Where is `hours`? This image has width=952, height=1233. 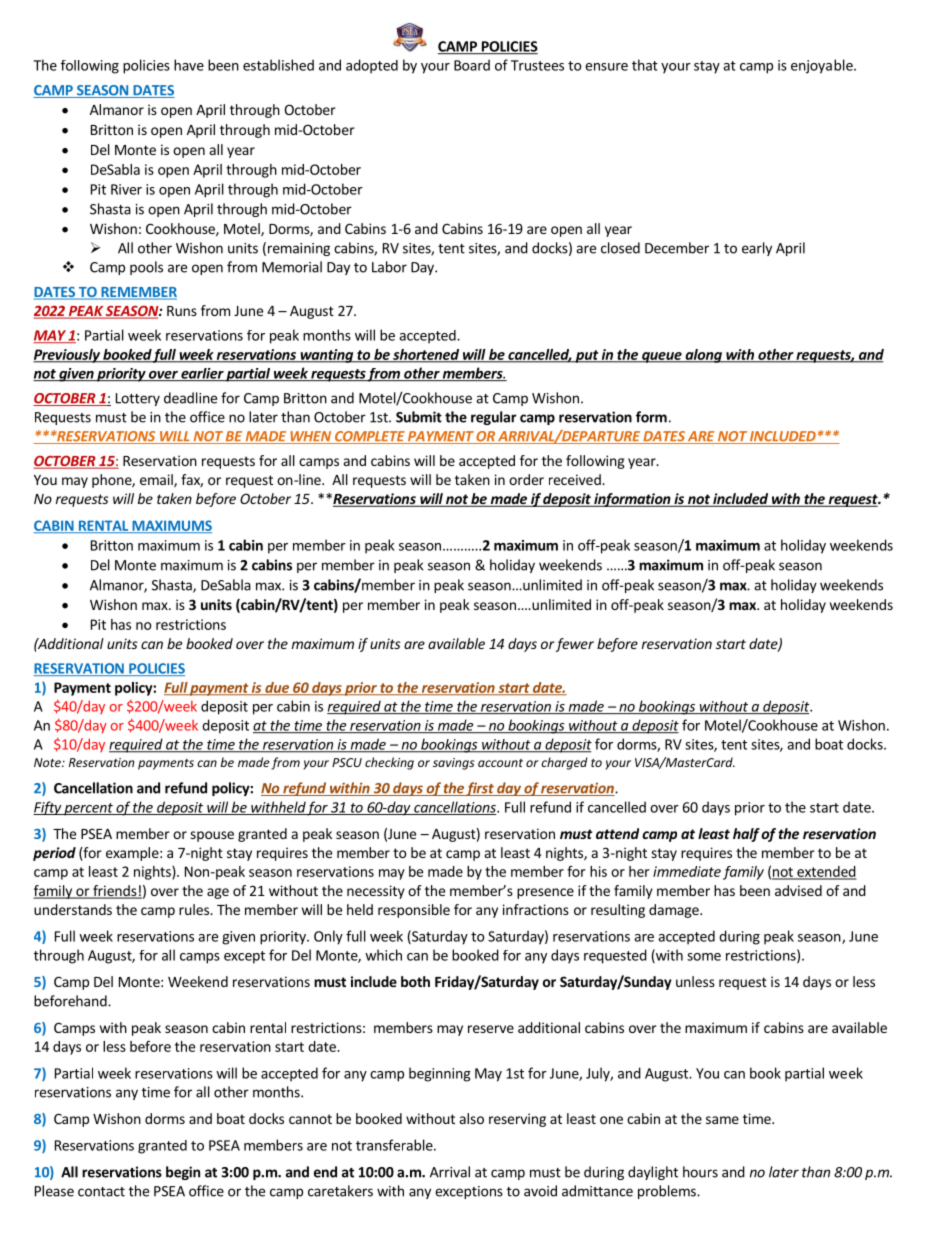
hours is located at coordinates (700, 1172).
